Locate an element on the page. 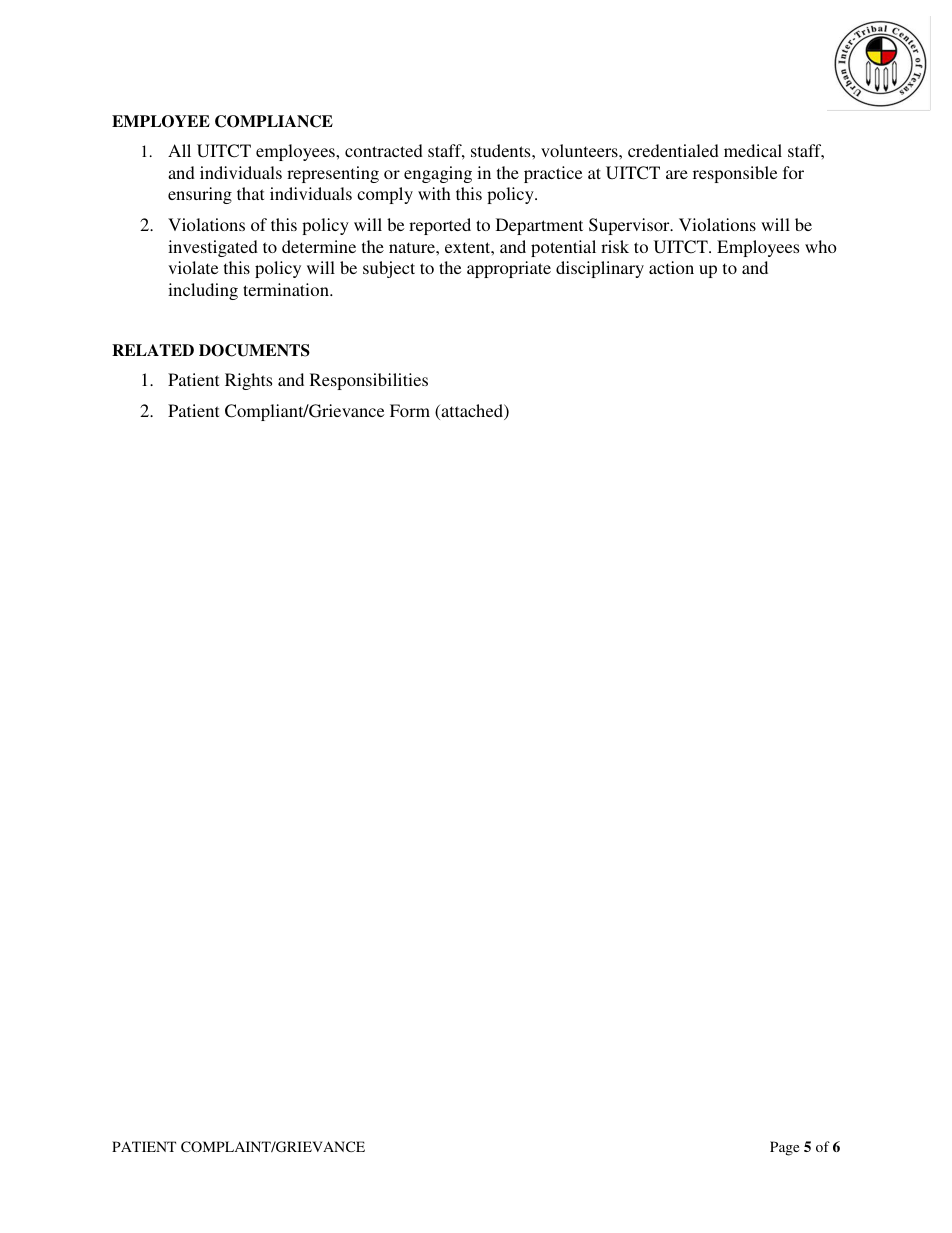  All is located at coordinates (179, 150).
